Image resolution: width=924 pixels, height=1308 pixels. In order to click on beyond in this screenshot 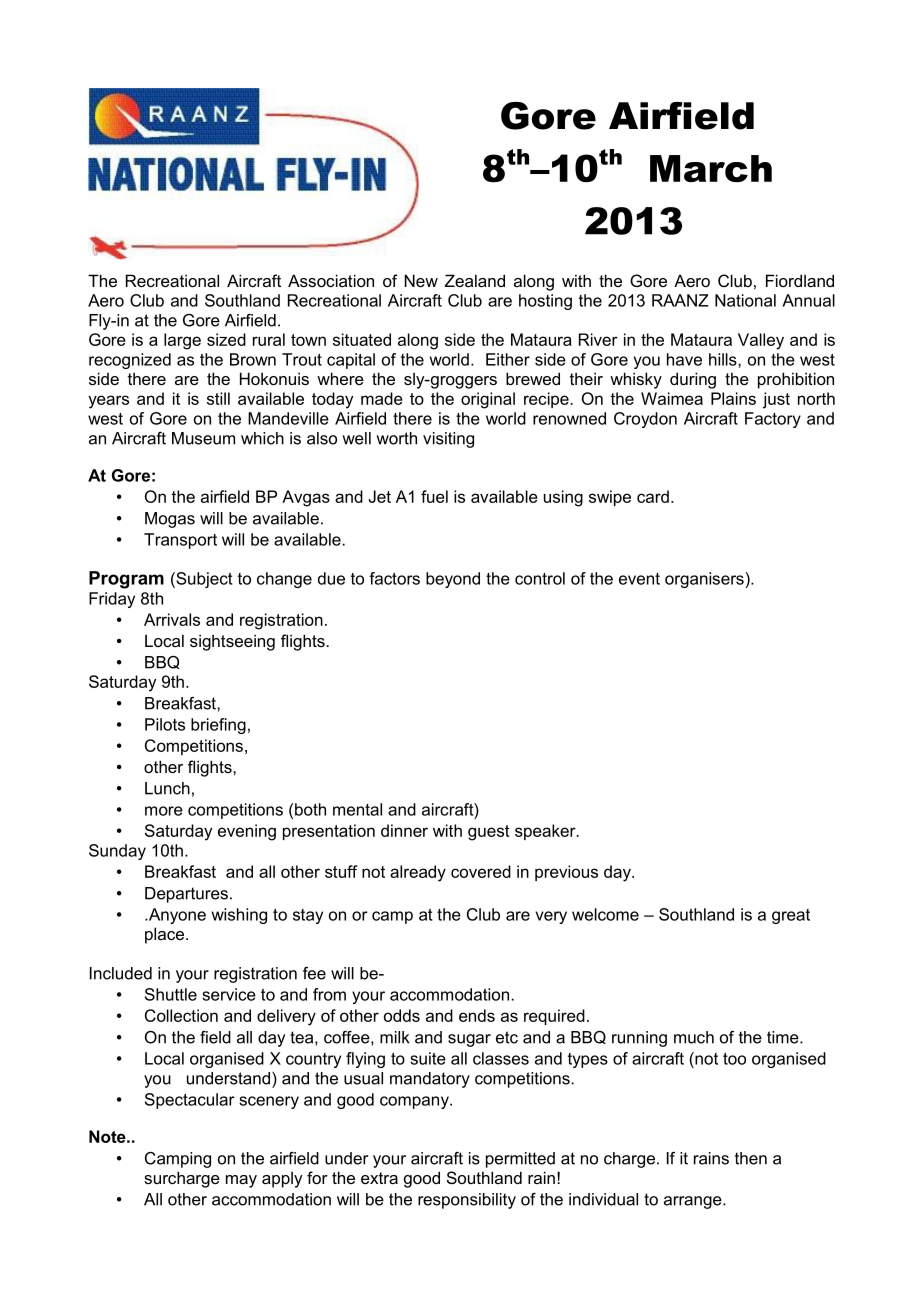, I will do `click(453, 580)`.
